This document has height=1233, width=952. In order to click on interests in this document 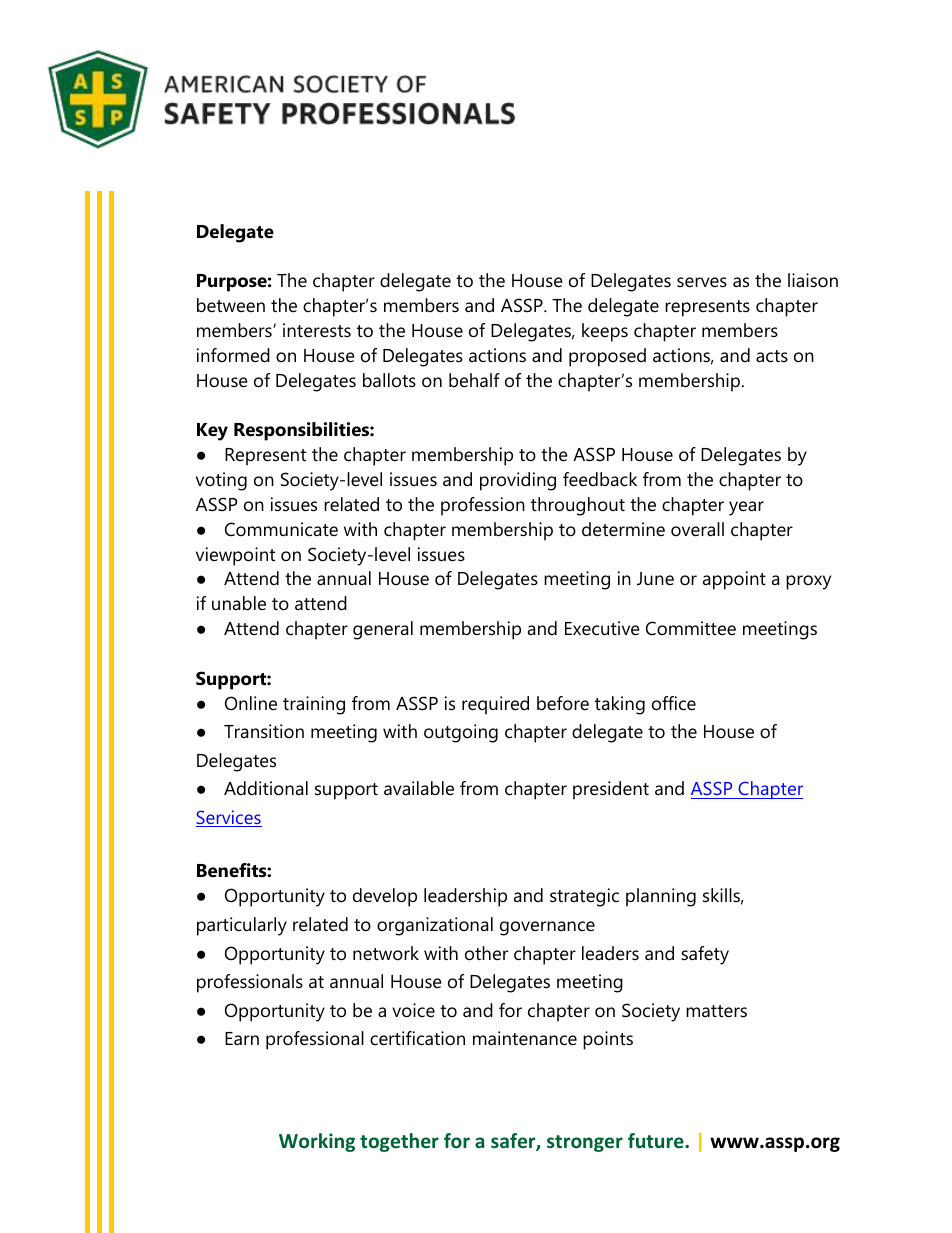, I will do `click(317, 330)`.
